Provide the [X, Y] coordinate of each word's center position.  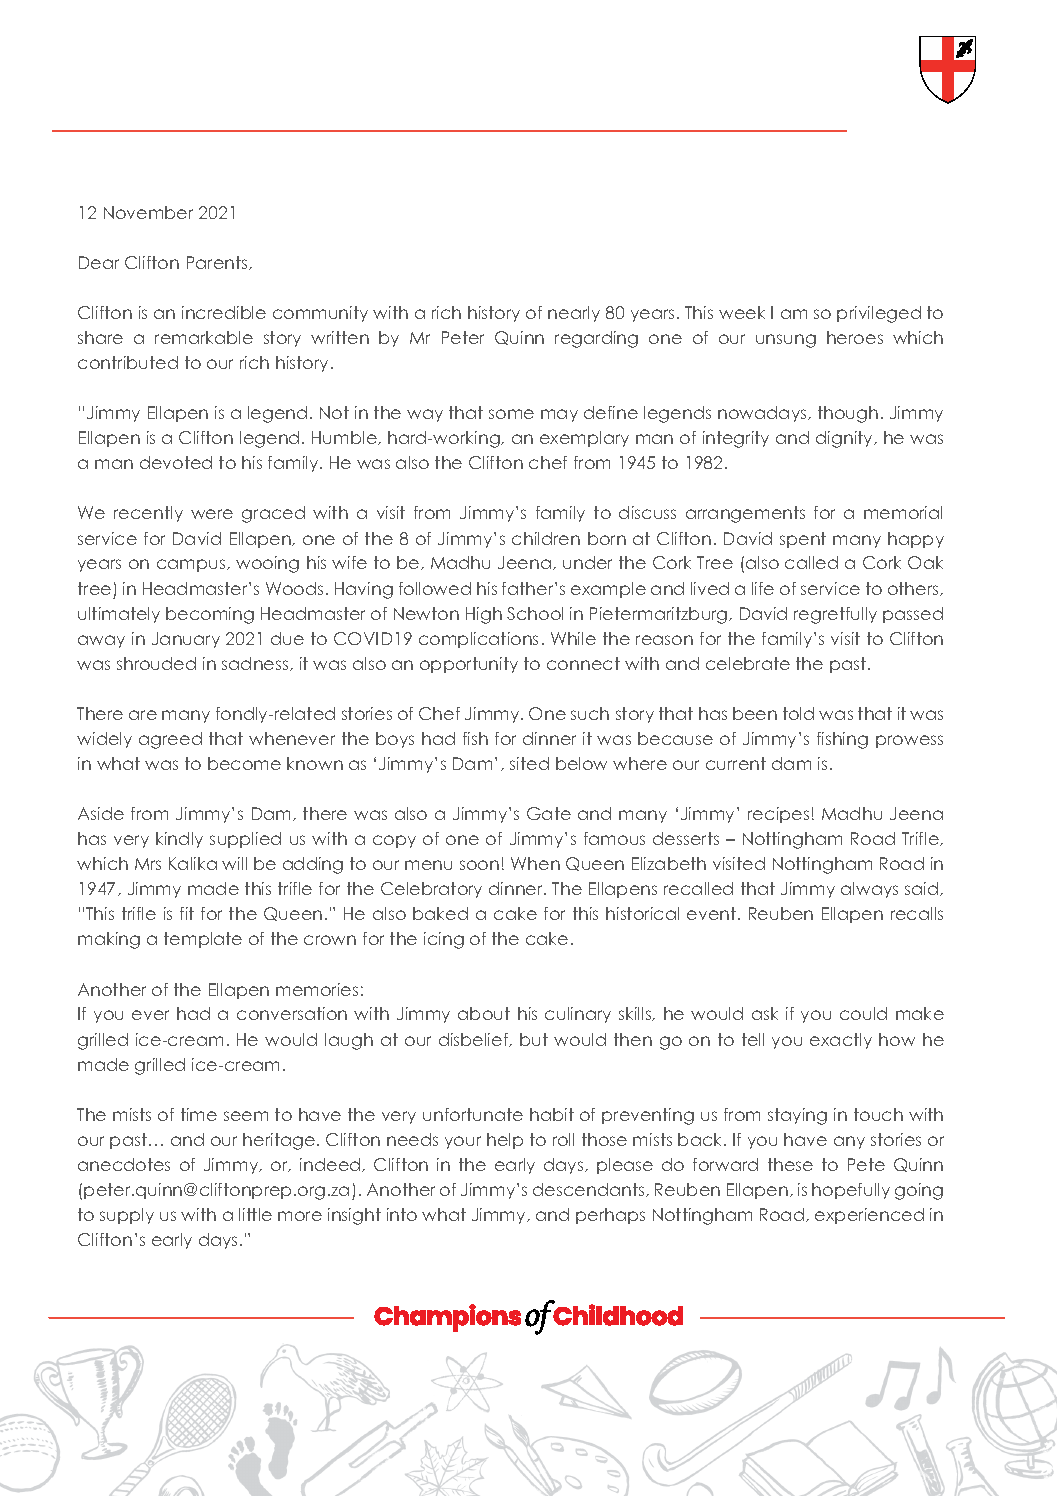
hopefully [851, 1191]
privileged [879, 314]
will [234, 863]
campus [192, 565]
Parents [218, 263]
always [869, 890]
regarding [596, 339]
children [546, 538]
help [505, 1141]
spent [803, 540]
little [255, 1214]
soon [479, 865]
